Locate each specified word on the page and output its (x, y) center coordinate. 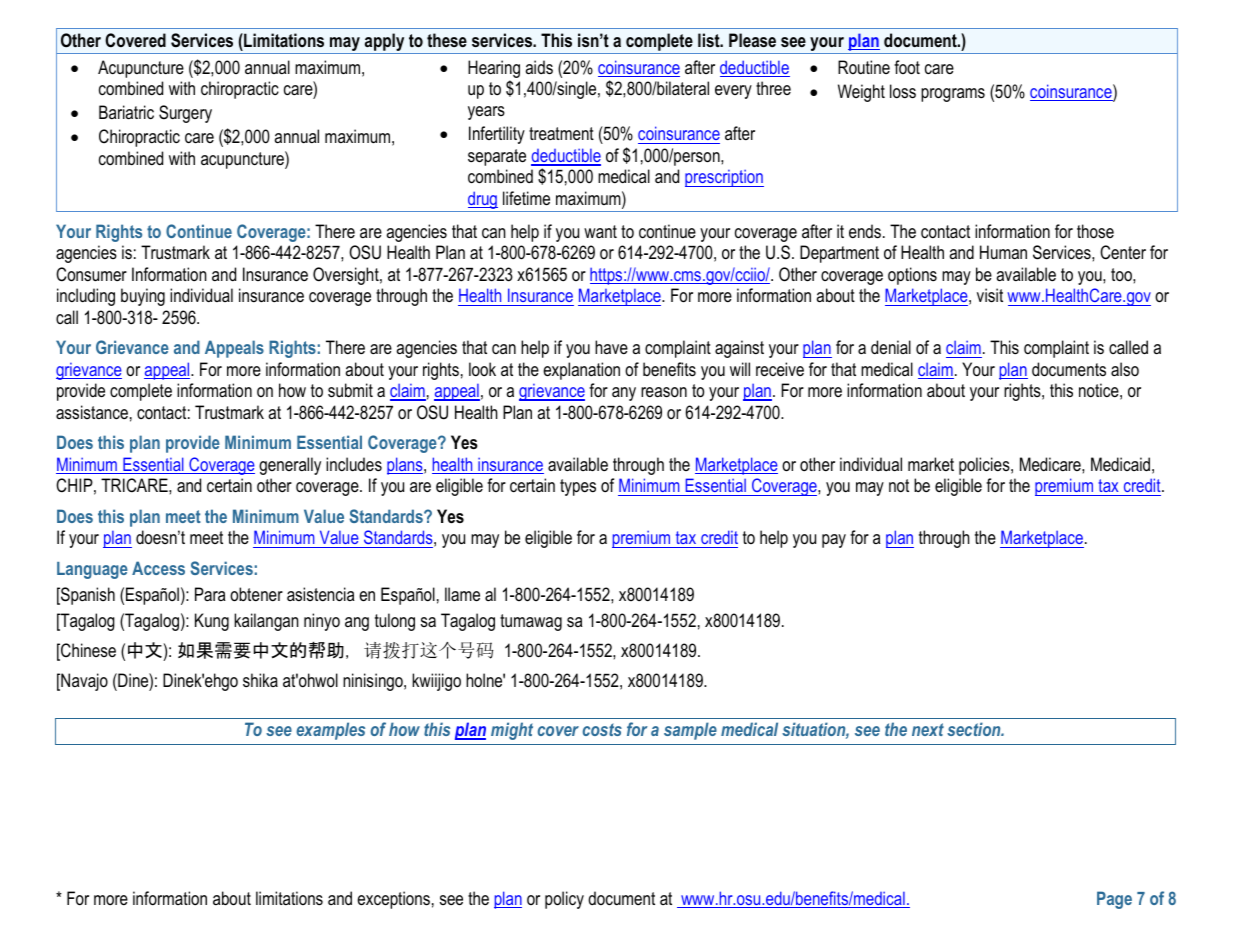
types (578, 487)
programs (953, 95)
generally (290, 466)
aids (539, 67)
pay (834, 541)
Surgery (185, 114)
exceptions (393, 900)
